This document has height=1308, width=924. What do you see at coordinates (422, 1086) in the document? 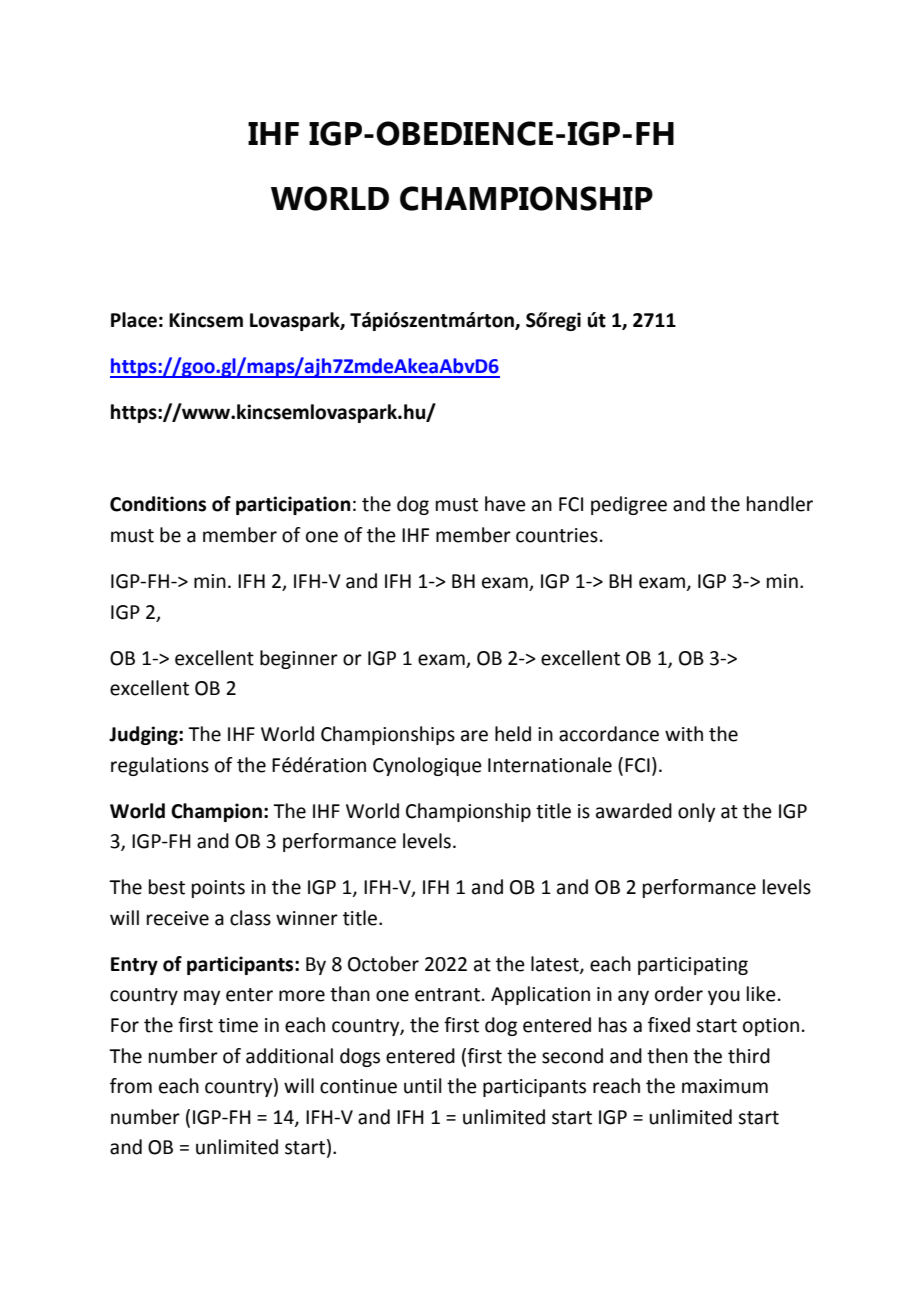
I see `until` at bounding box center [422, 1086].
